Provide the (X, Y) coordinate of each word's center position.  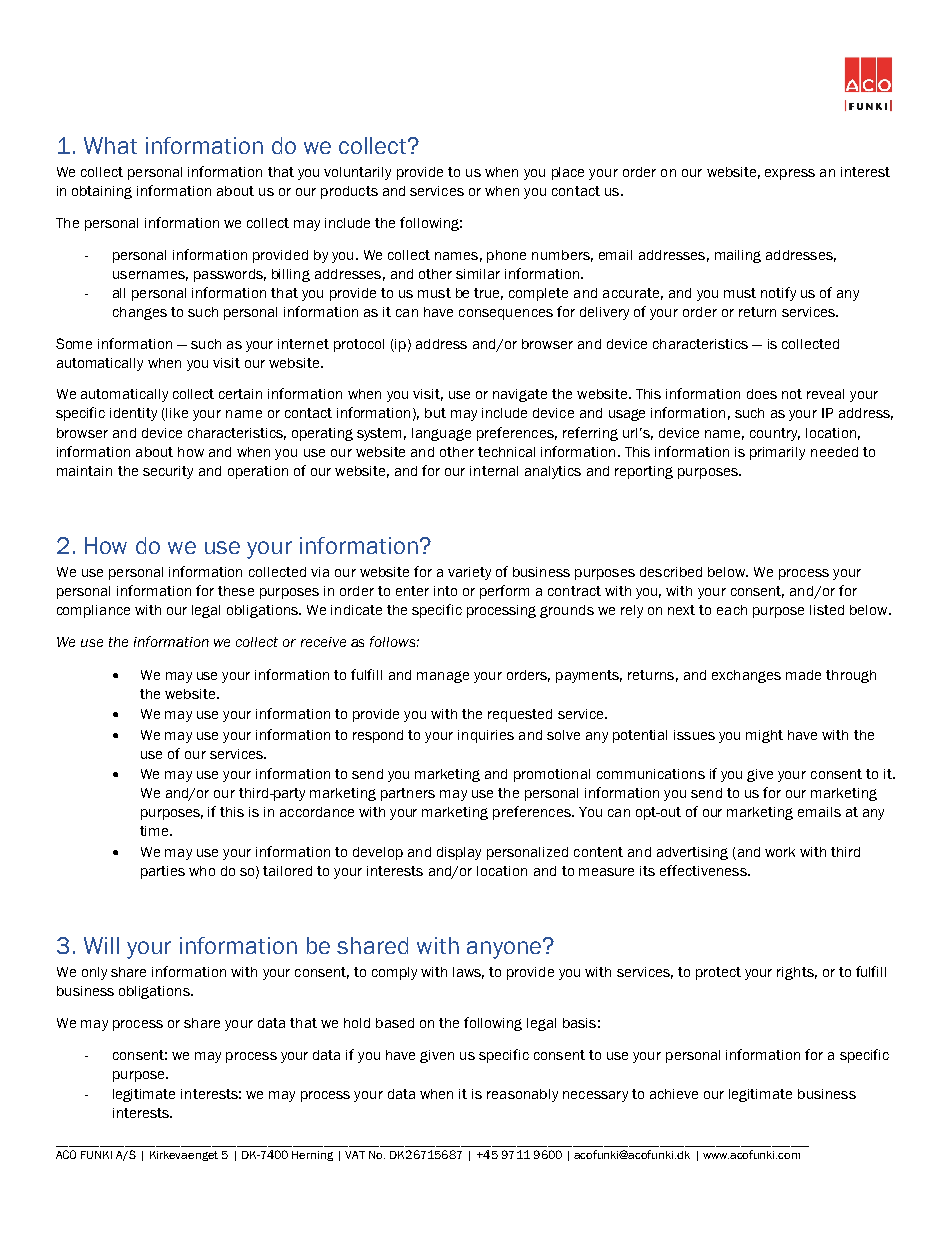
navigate (520, 395)
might (764, 736)
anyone (505, 949)
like (177, 413)
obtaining (102, 192)
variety (469, 573)
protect (718, 973)
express (790, 174)
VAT (355, 1155)
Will (101, 945)
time (155, 831)
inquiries (486, 736)
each (732, 610)
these (236, 591)
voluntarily (357, 173)
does (762, 394)
